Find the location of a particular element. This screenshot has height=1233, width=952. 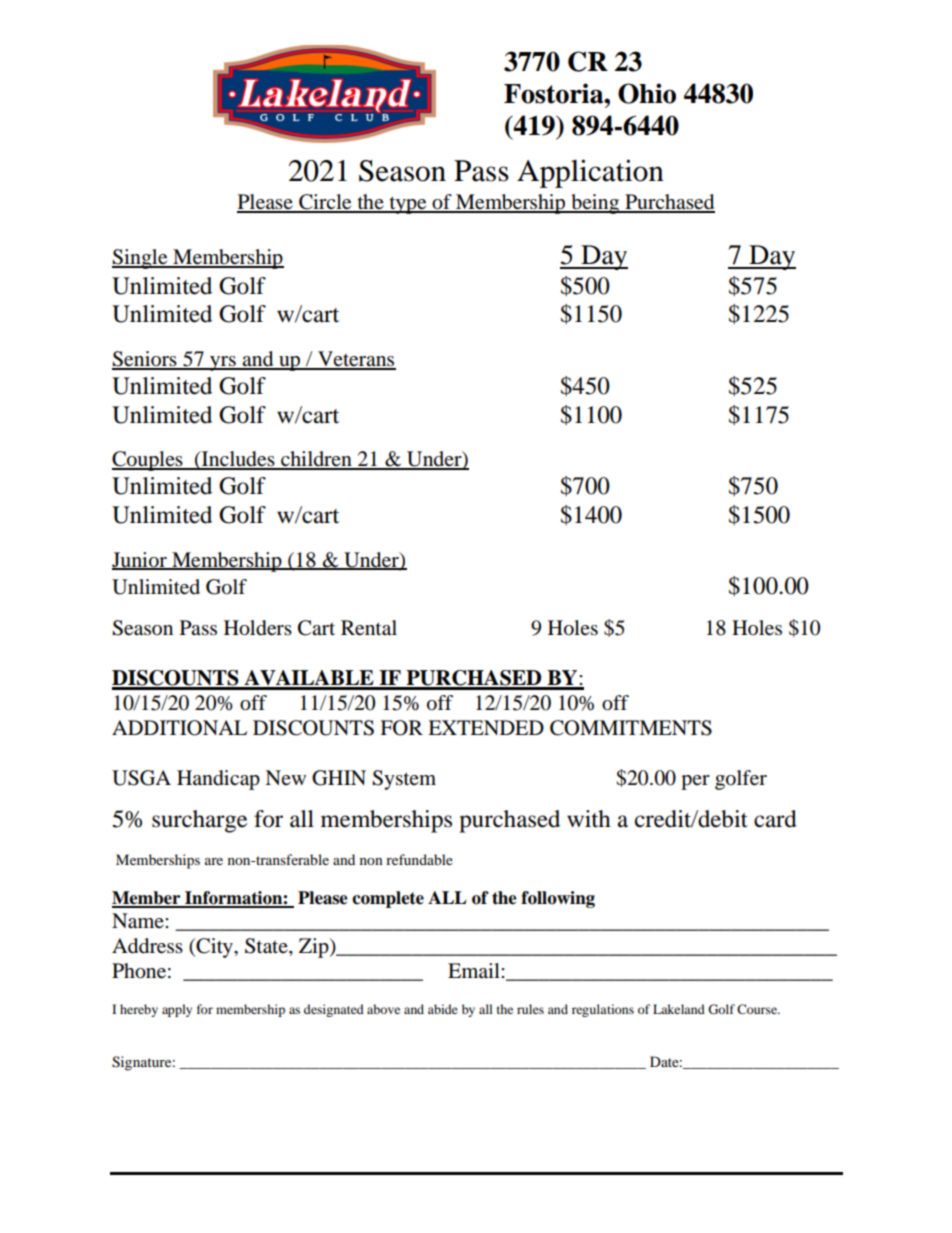

COMMITMENTS is located at coordinates (631, 728).
